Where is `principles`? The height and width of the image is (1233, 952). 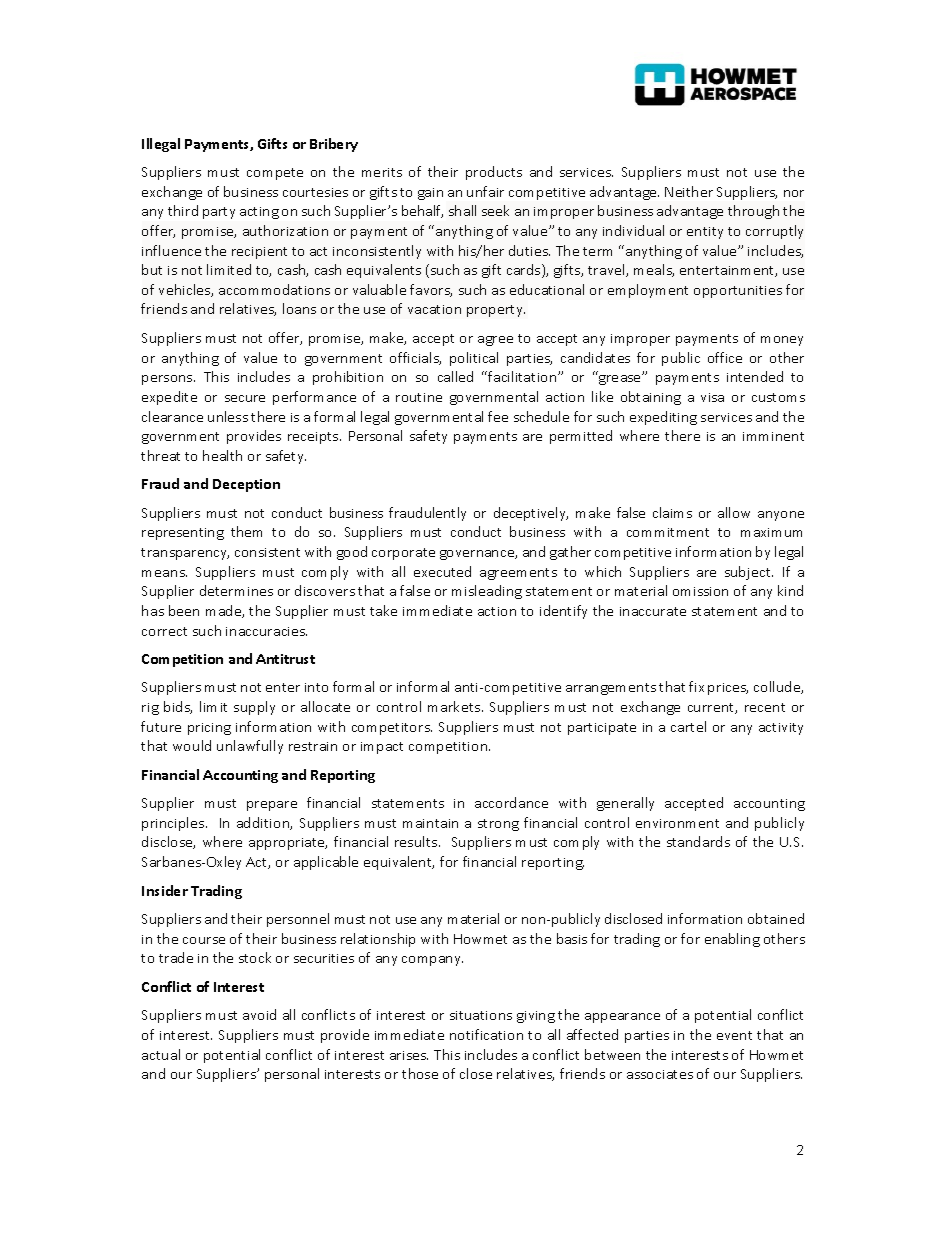 principles is located at coordinates (174, 824).
